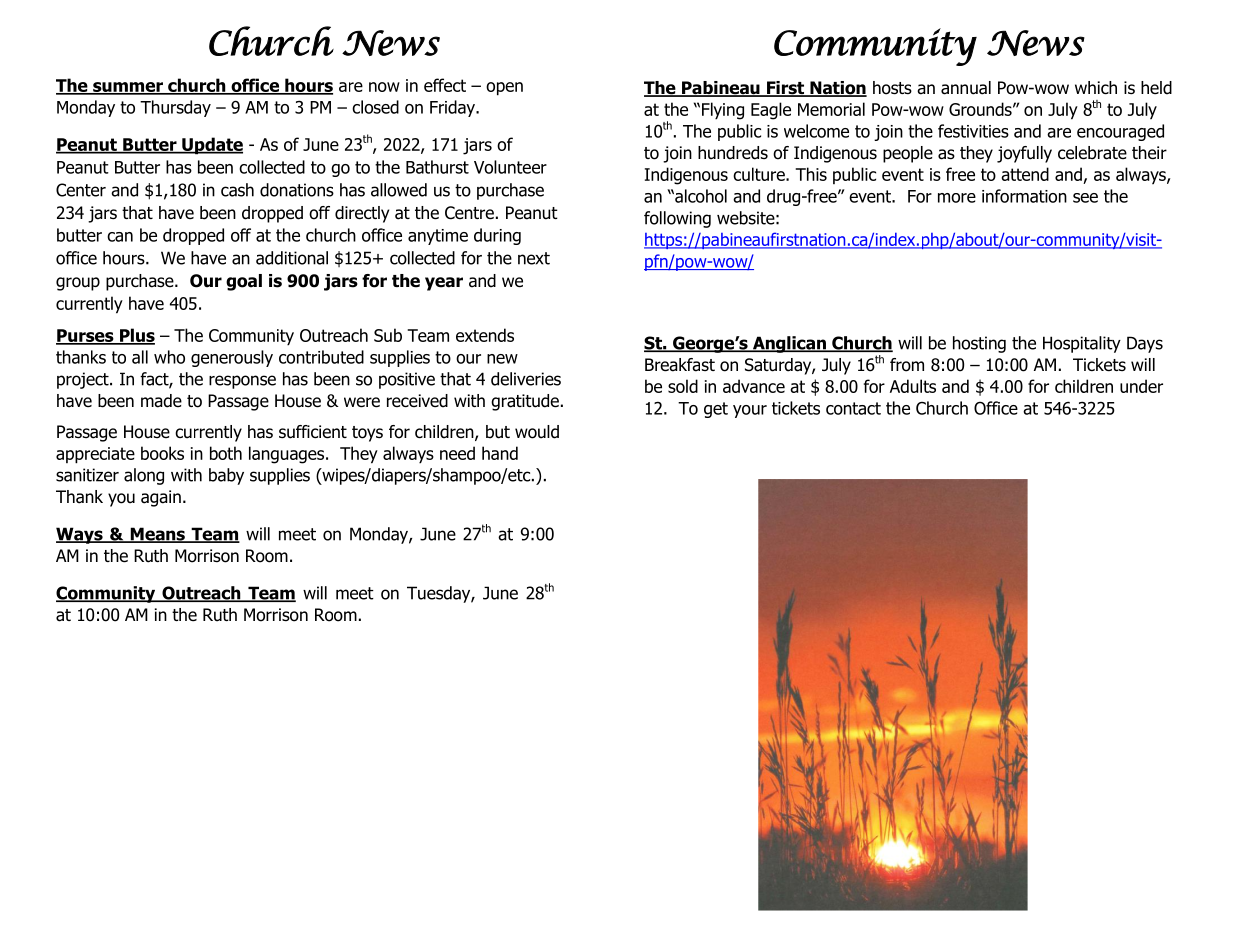 The width and height of the image is (1233, 952). What do you see at coordinates (244, 282) in the image?
I see `goal` at bounding box center [244, 282].
